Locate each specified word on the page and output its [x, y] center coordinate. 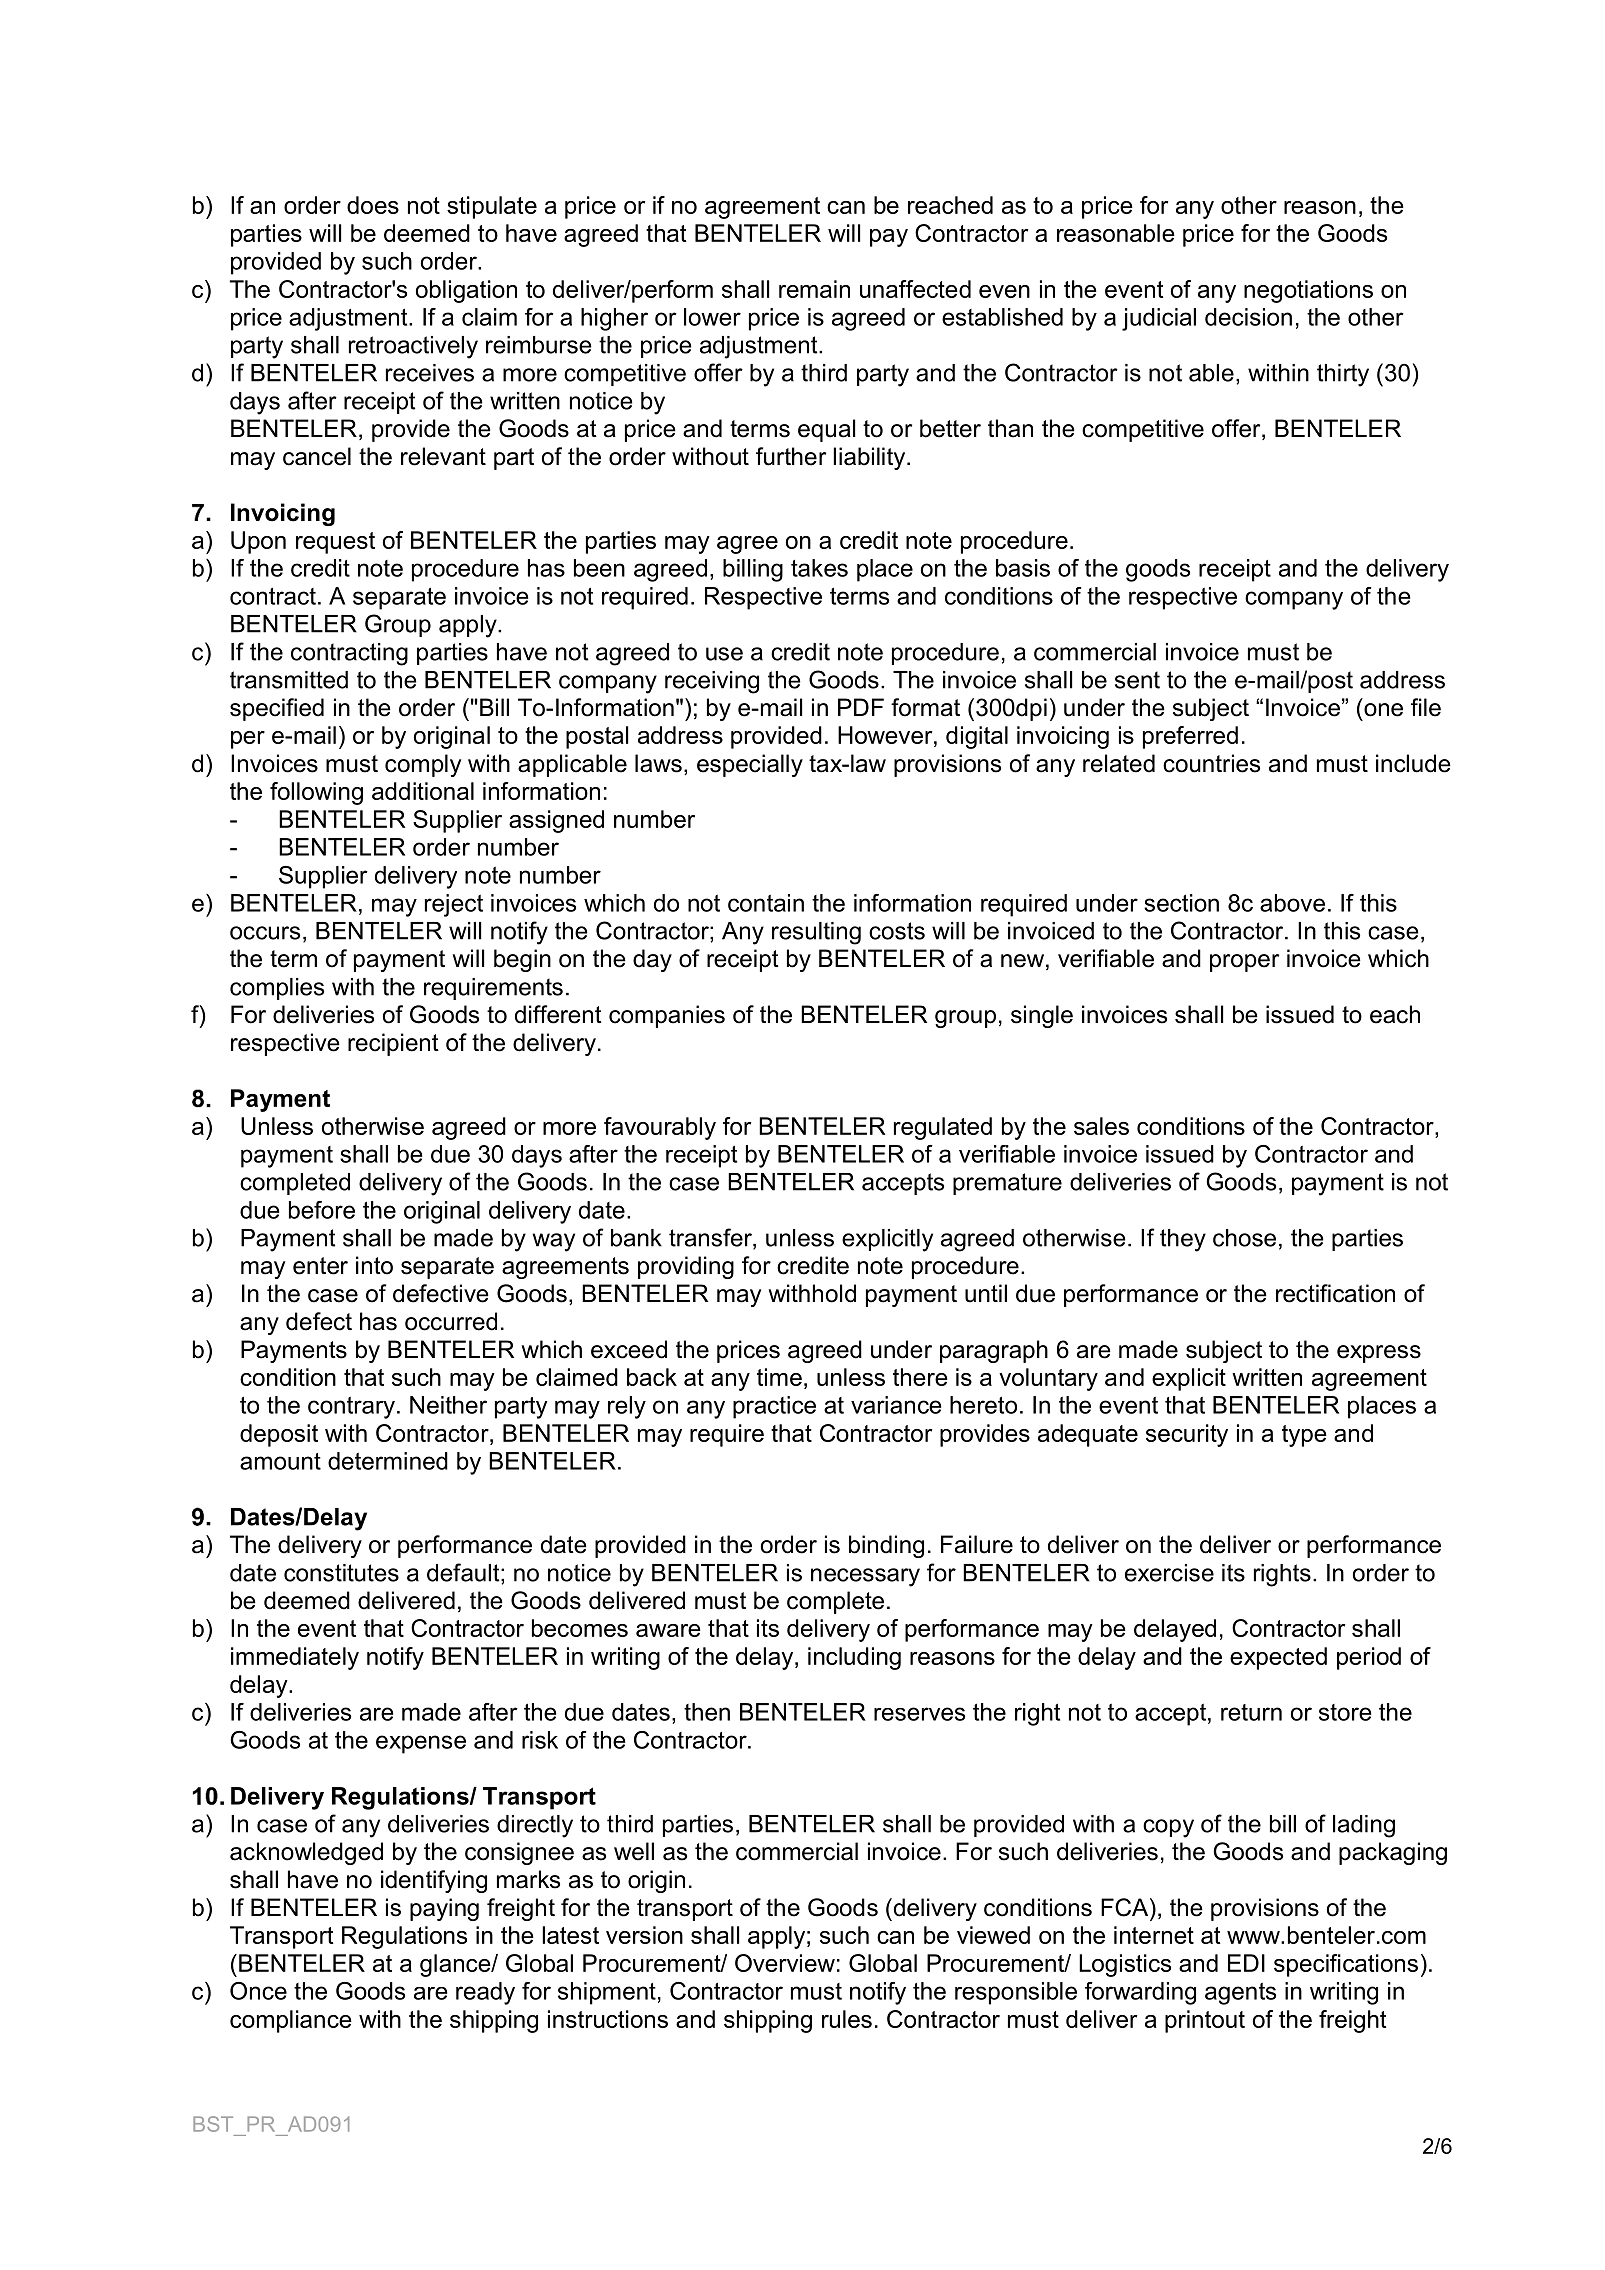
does [373, 205]
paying [444, 1909]
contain [766, 903]
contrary [351, 1408]
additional [423, 791]
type [1304, 1436]
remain [814, 289]
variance [896, 1405]
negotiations [1308, 291]
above [1292, 903]
